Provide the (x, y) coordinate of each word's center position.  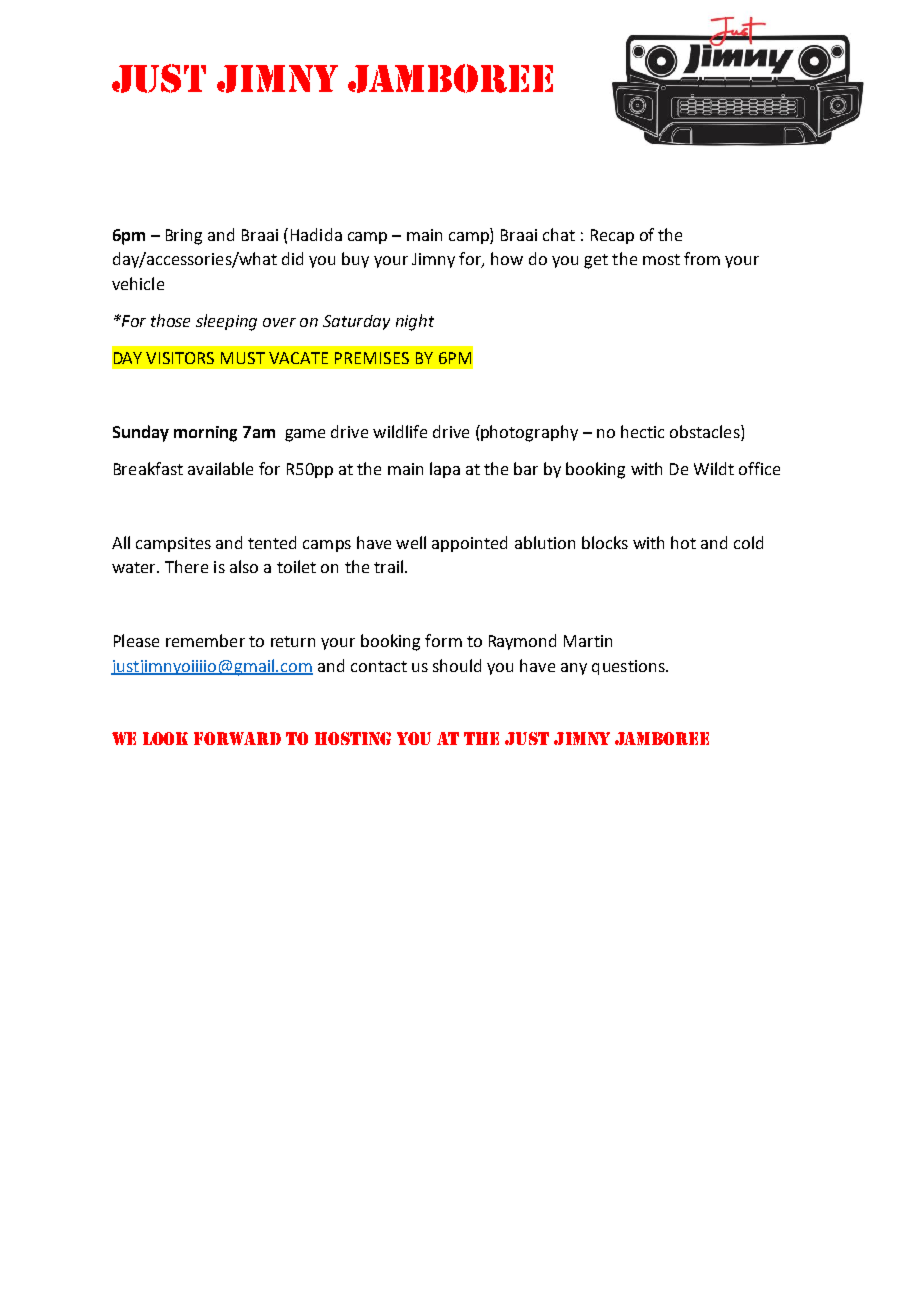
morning (205, 434)
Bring (184, 237)
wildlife (400, 431)
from (702, 258)
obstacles (706, 431)
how (507, 258)
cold (748, 542)
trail (388, 566)
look (165, 738)
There (186, 566)
